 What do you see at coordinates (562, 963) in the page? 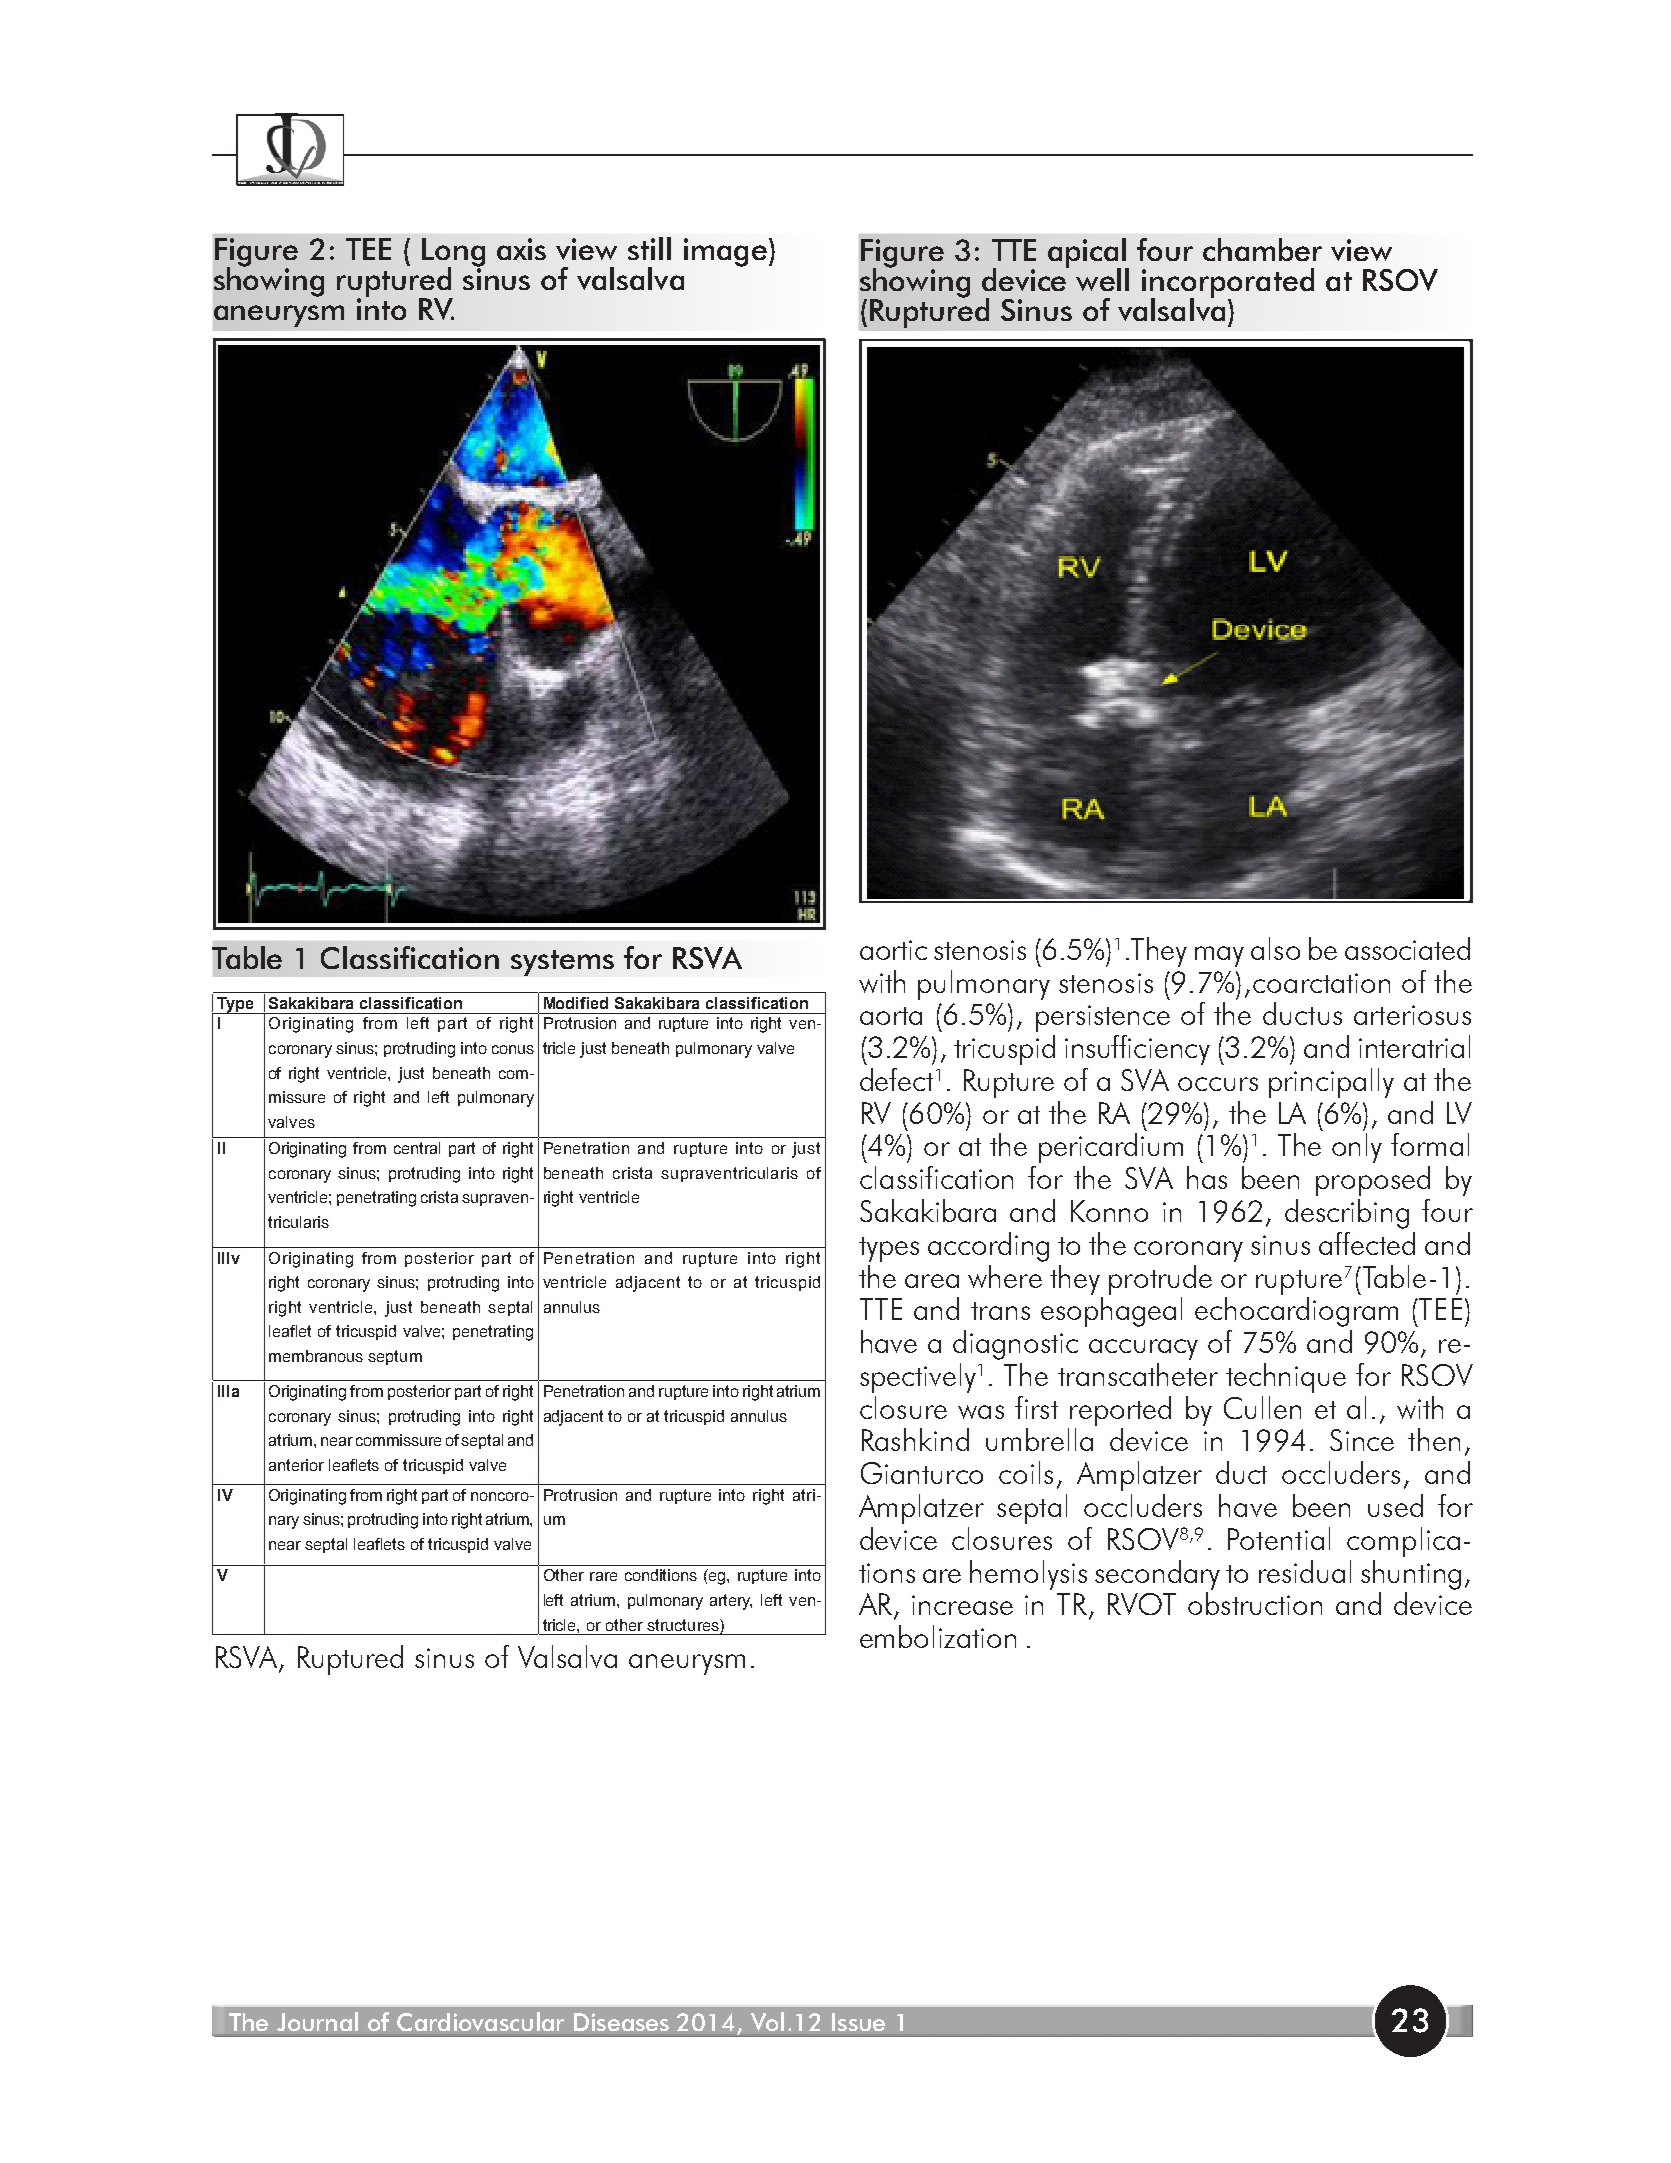
I see `systems` at bounding box center [562, 963].
